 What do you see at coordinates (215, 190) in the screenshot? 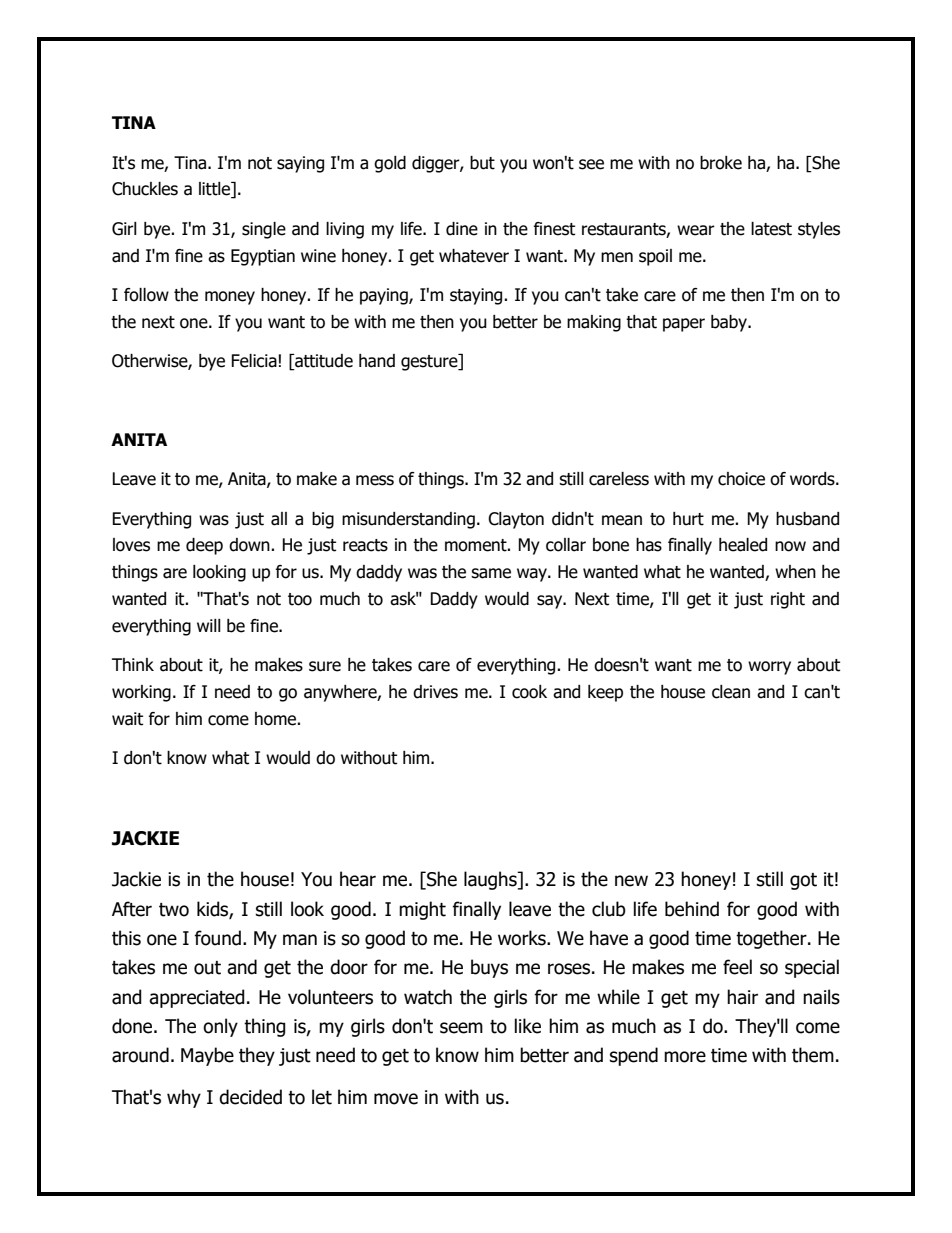
I see `little` at bounding box center [215, 190].
